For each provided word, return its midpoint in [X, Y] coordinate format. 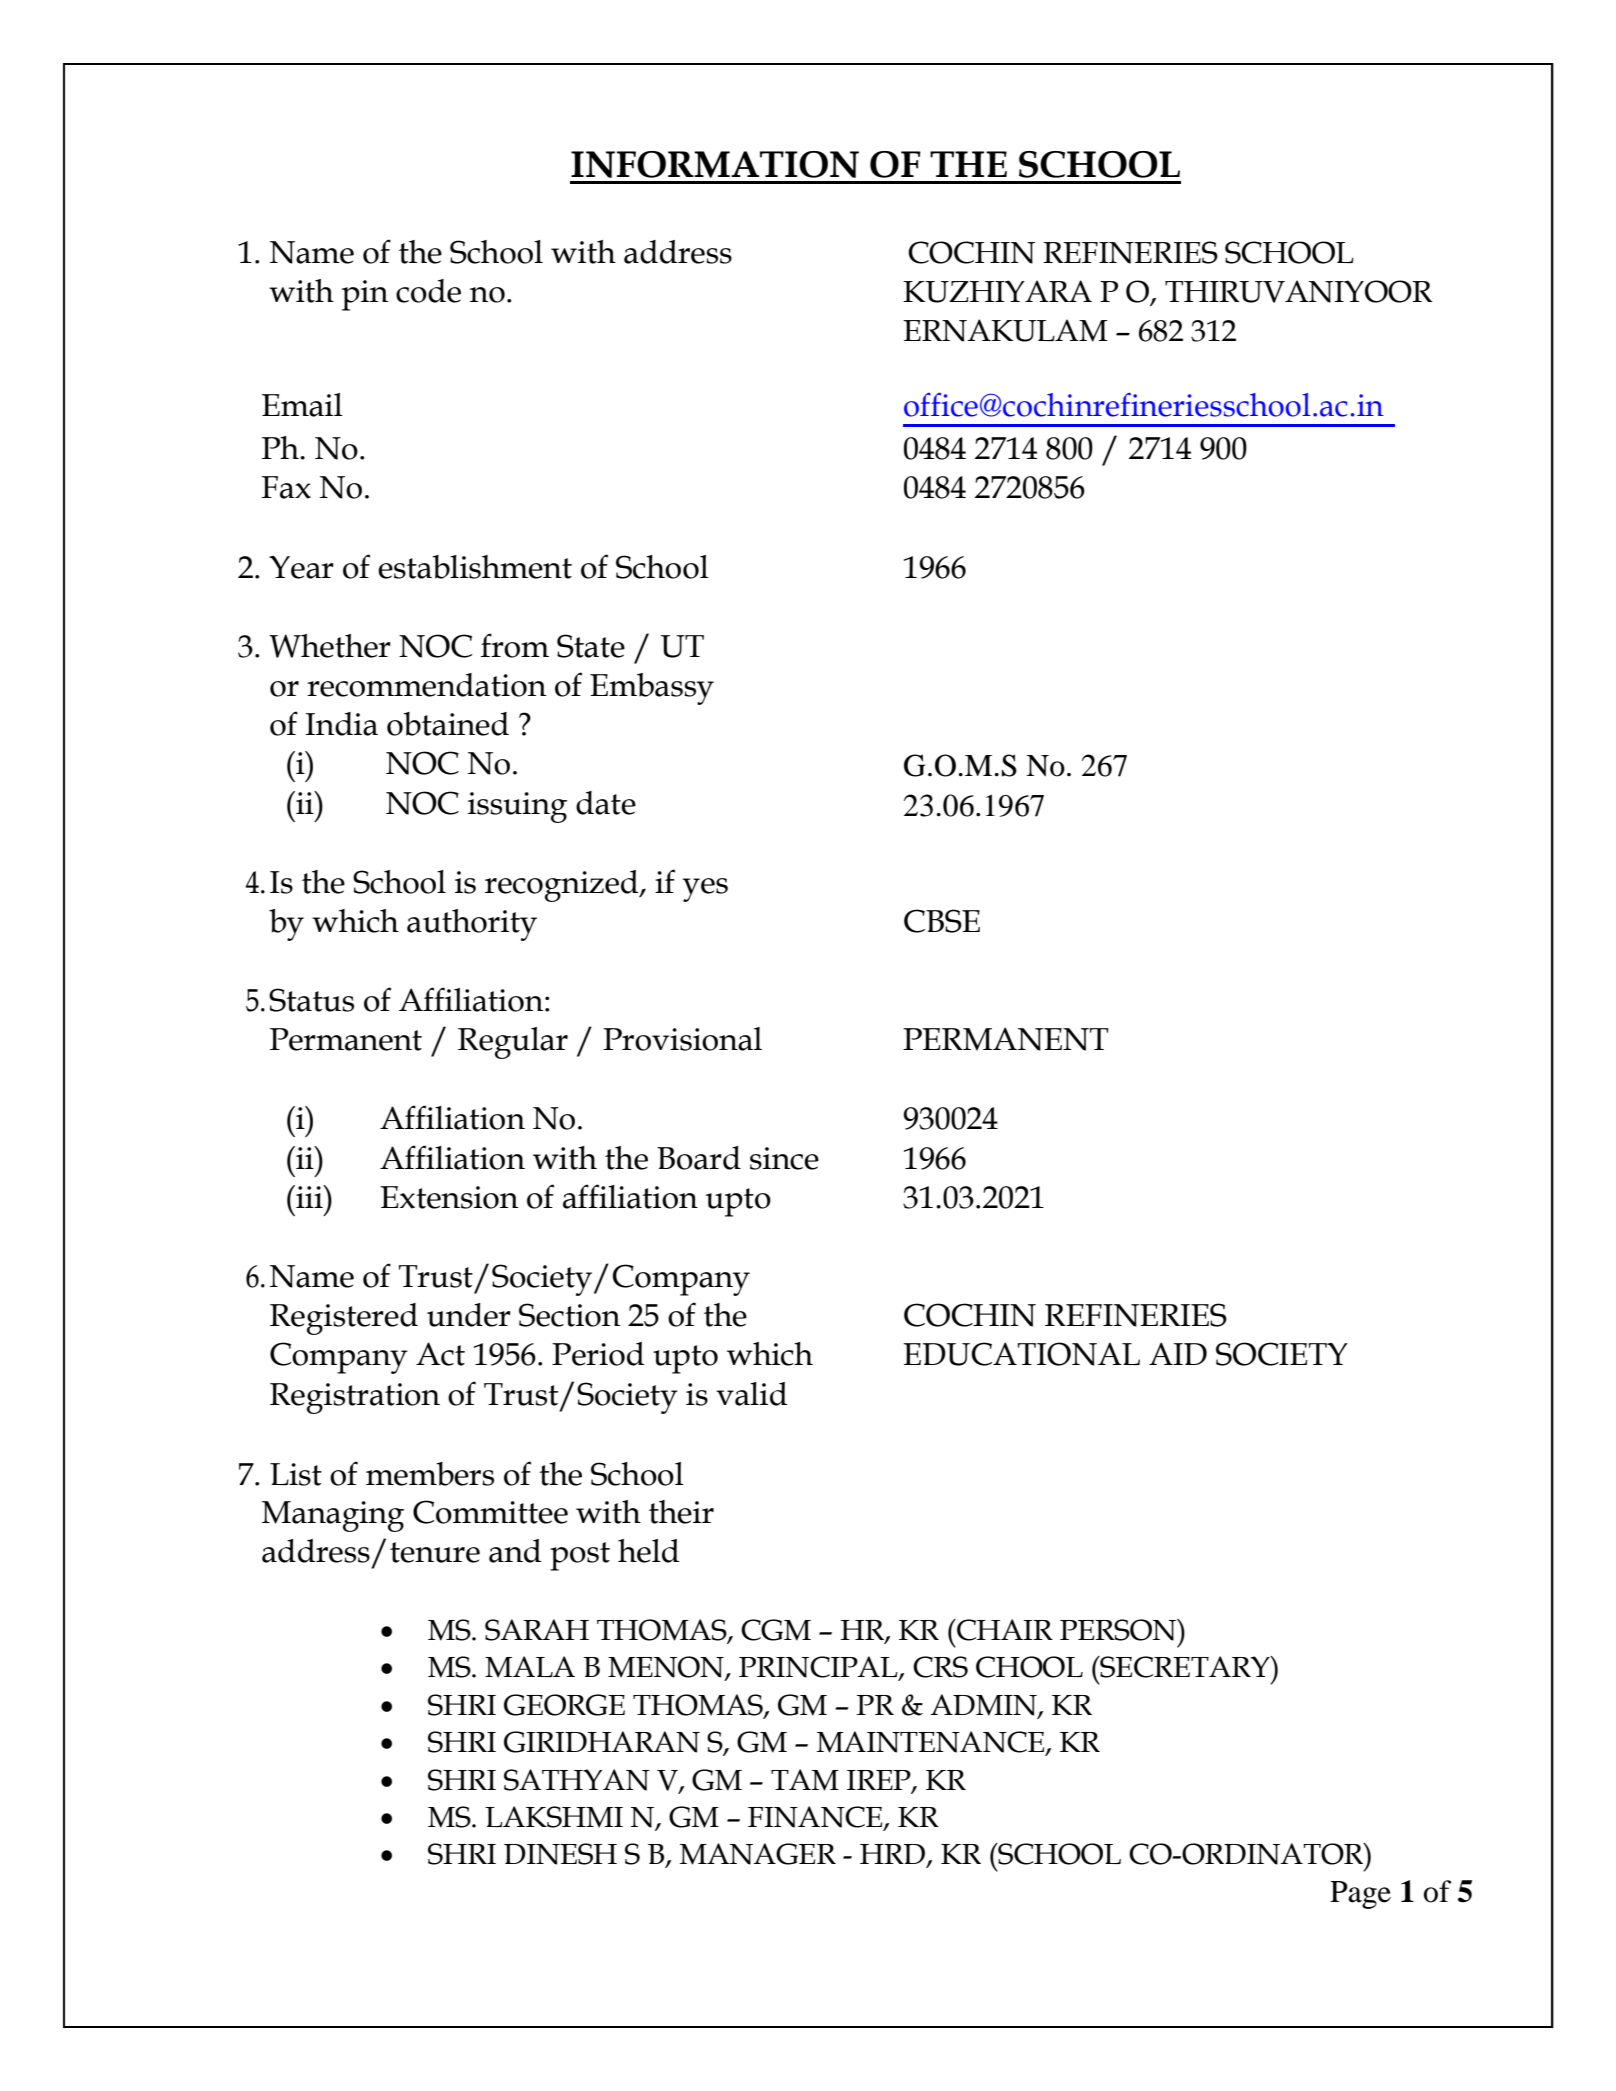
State [591, 646]
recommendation [426, 685]
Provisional [682, 1039]
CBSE [942, 921]
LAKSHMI [554, 1817]
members [430, 1474]
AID [1178, 1353]
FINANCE [816, 1818]
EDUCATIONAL [1021, 1354]
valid [751, 1394]
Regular [513, 1043]
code [428, 291]
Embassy [652, 689]
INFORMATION [715, 164]
